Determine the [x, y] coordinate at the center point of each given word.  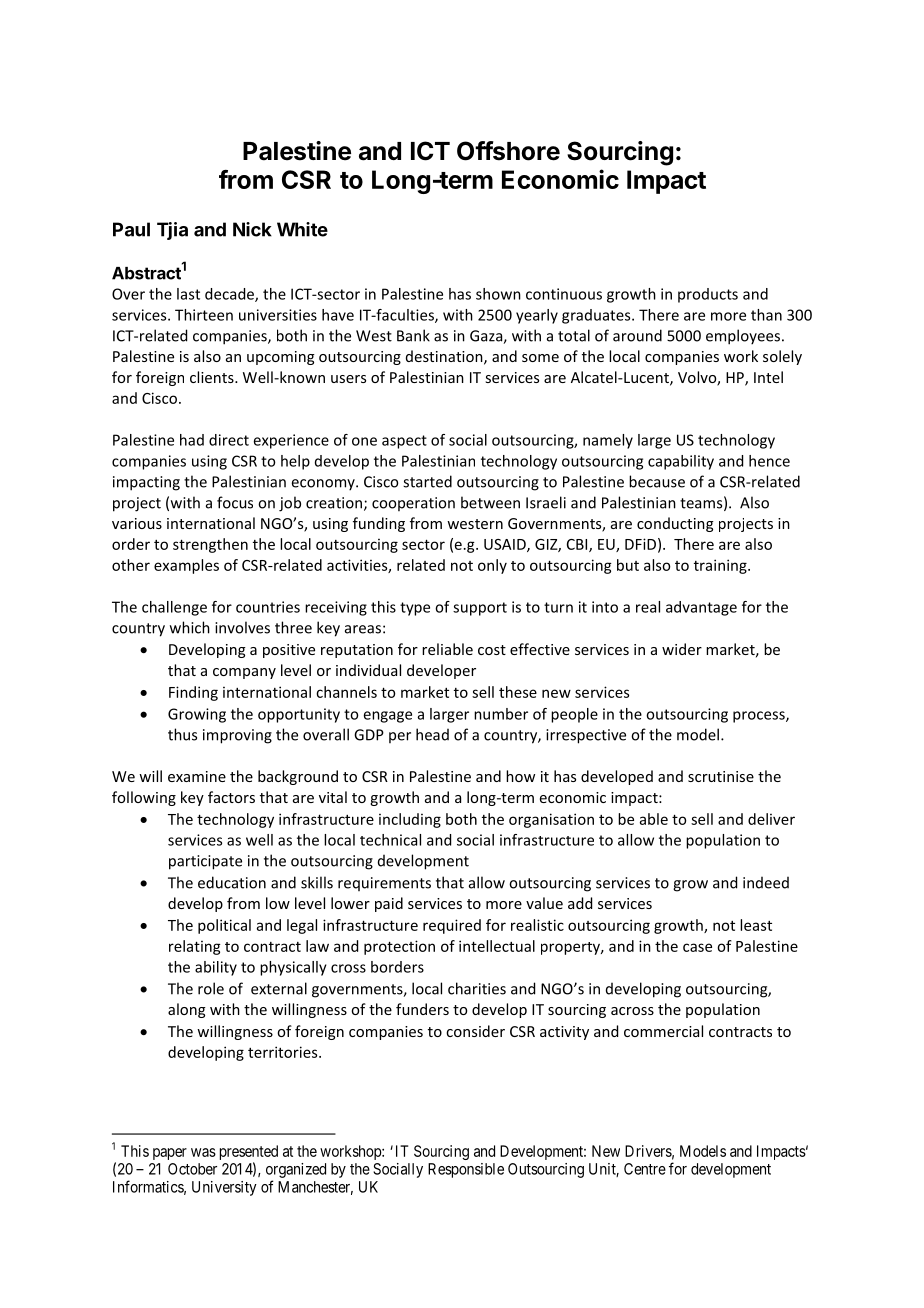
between [490, 502]
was [203, 1152]
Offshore [508, 151]
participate [205, 862]
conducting [675, 524]
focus [235, 502]
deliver [771, 819]
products [708, 295]
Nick [252, 229]
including [410, 820]
